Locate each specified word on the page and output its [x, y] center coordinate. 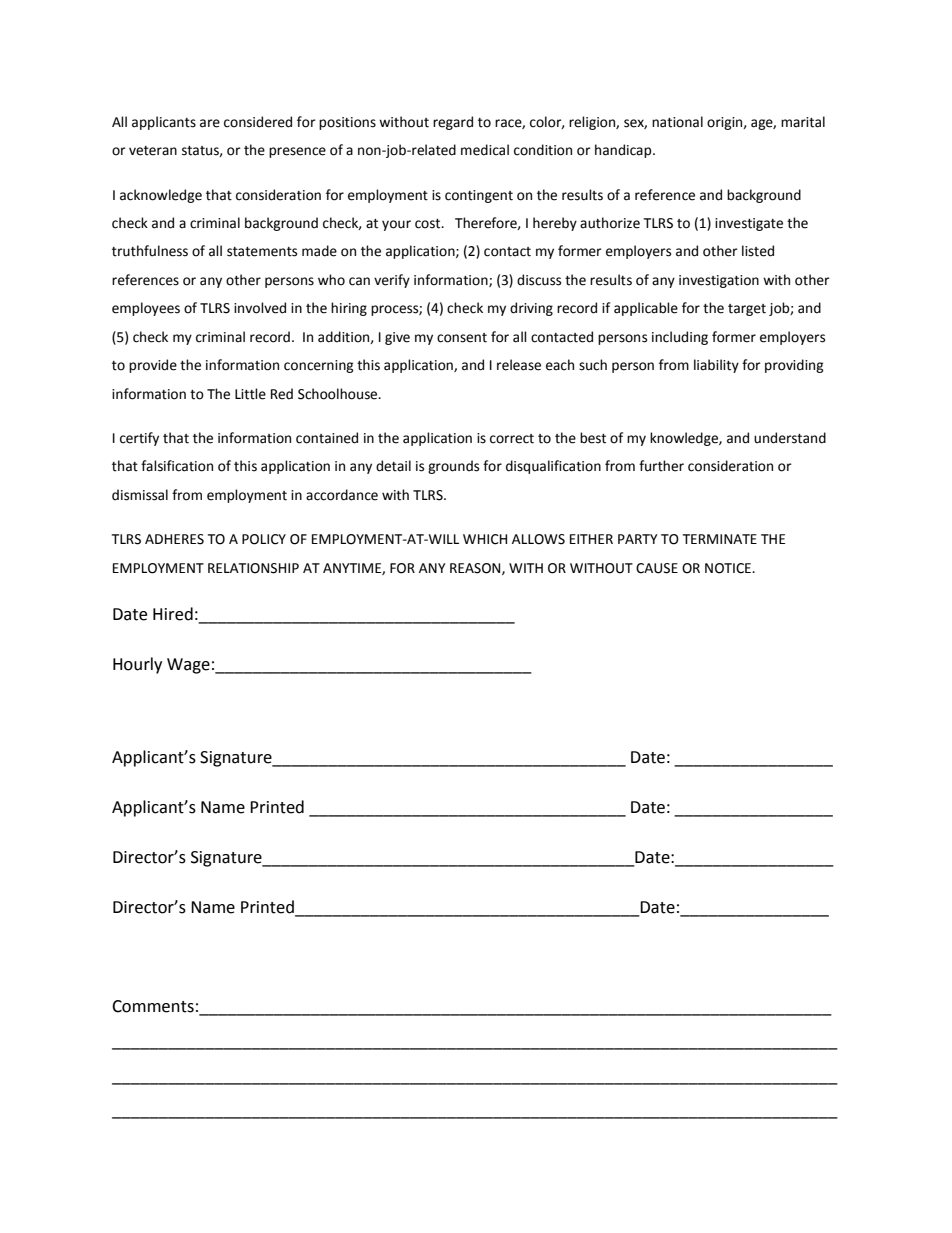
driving [531, 309]
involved [260, 308]
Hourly [137, 665]
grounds [453, 467]
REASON [476, 569]
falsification [177, 466]
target [747, 310]
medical [485, 150]
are [210, 123]
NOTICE [729, 568]
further [661, 466]
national [677, 122]
